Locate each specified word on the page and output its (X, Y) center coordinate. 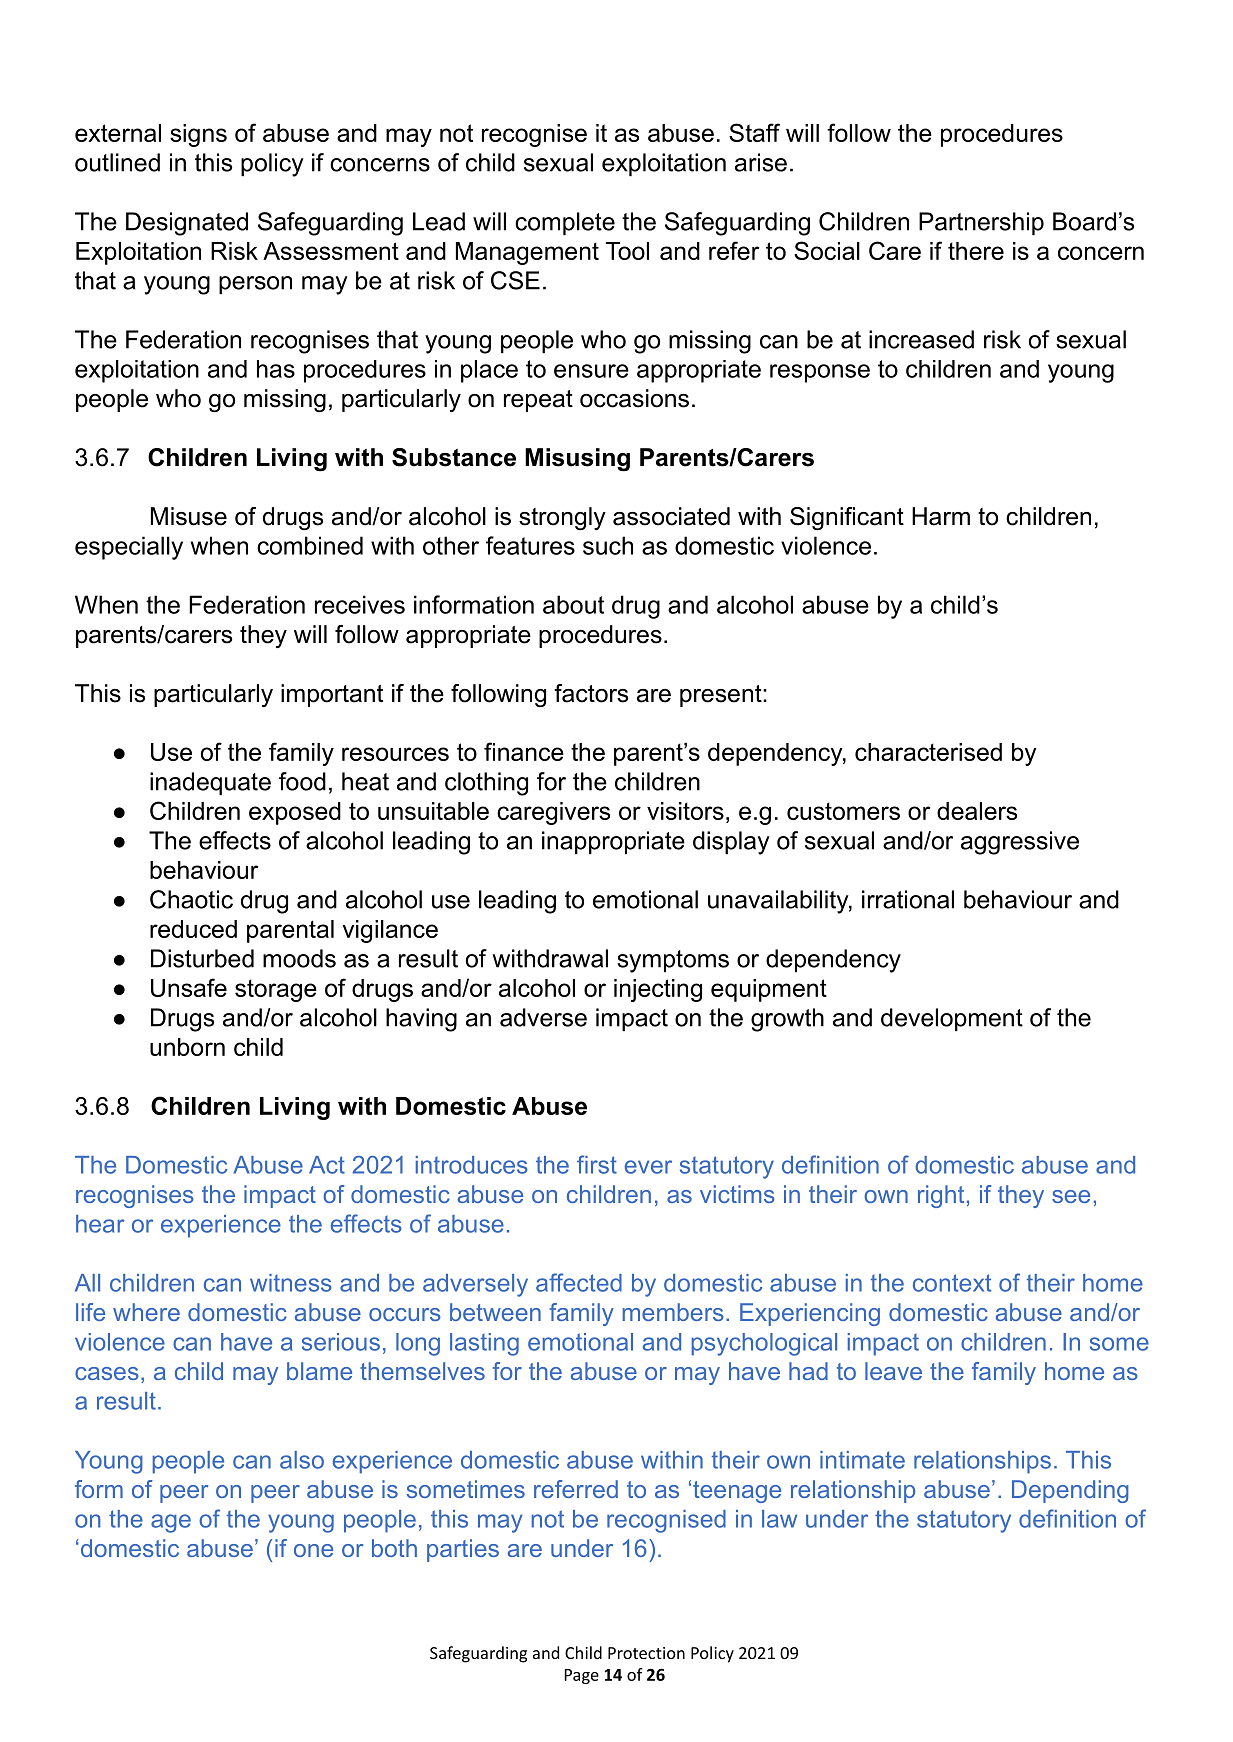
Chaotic (191, 899)
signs (198, 135)
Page (582, 1676)
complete (565, 223)
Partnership (981, 223)
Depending (1070, 1491)
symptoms (673, 961)
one (313, 1550)
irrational (908, 899)
